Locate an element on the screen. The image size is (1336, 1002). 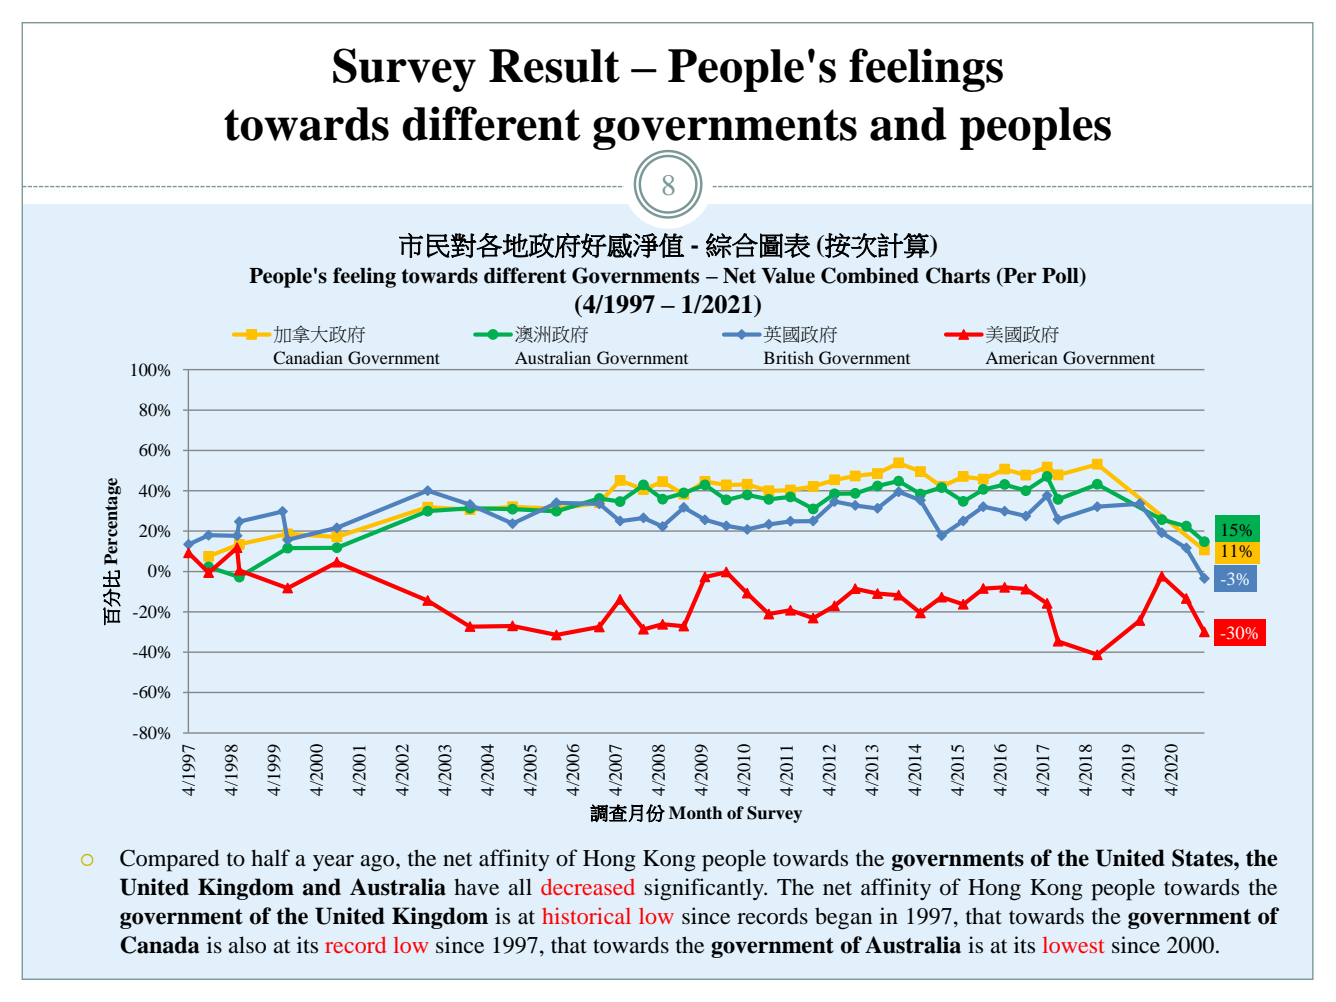
also is located at coordinates (247, 945).
